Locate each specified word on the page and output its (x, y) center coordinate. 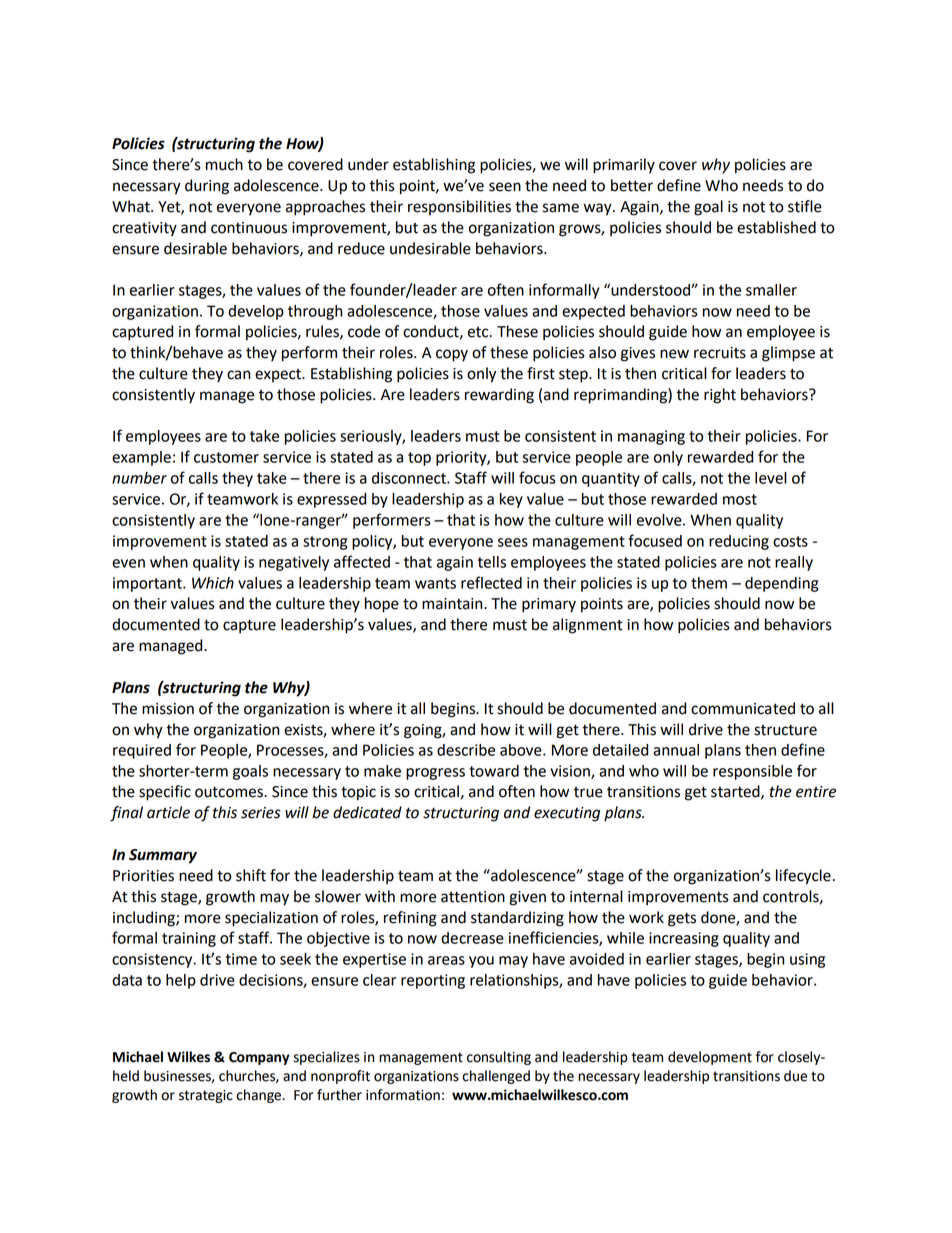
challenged (496, 1077)
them (709, 583)
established (776, 227)
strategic (206, 1096)
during (207, 187)
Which (213, 583)
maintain (453, 604)
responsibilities (459, 207)
